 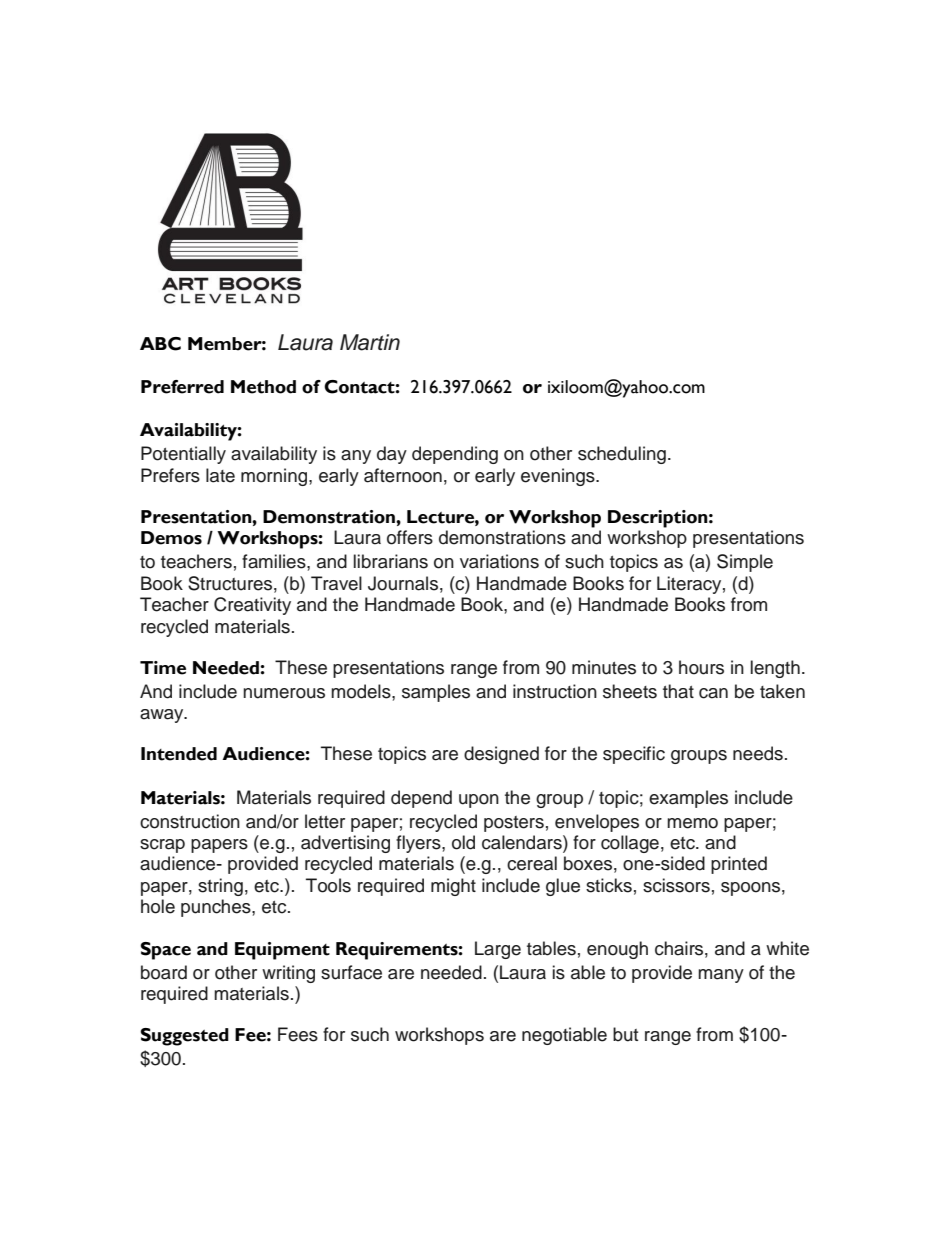 What do you see at coordinates (284, 693) in the page?
I see `numerous` at bounding box center [284, 693].
